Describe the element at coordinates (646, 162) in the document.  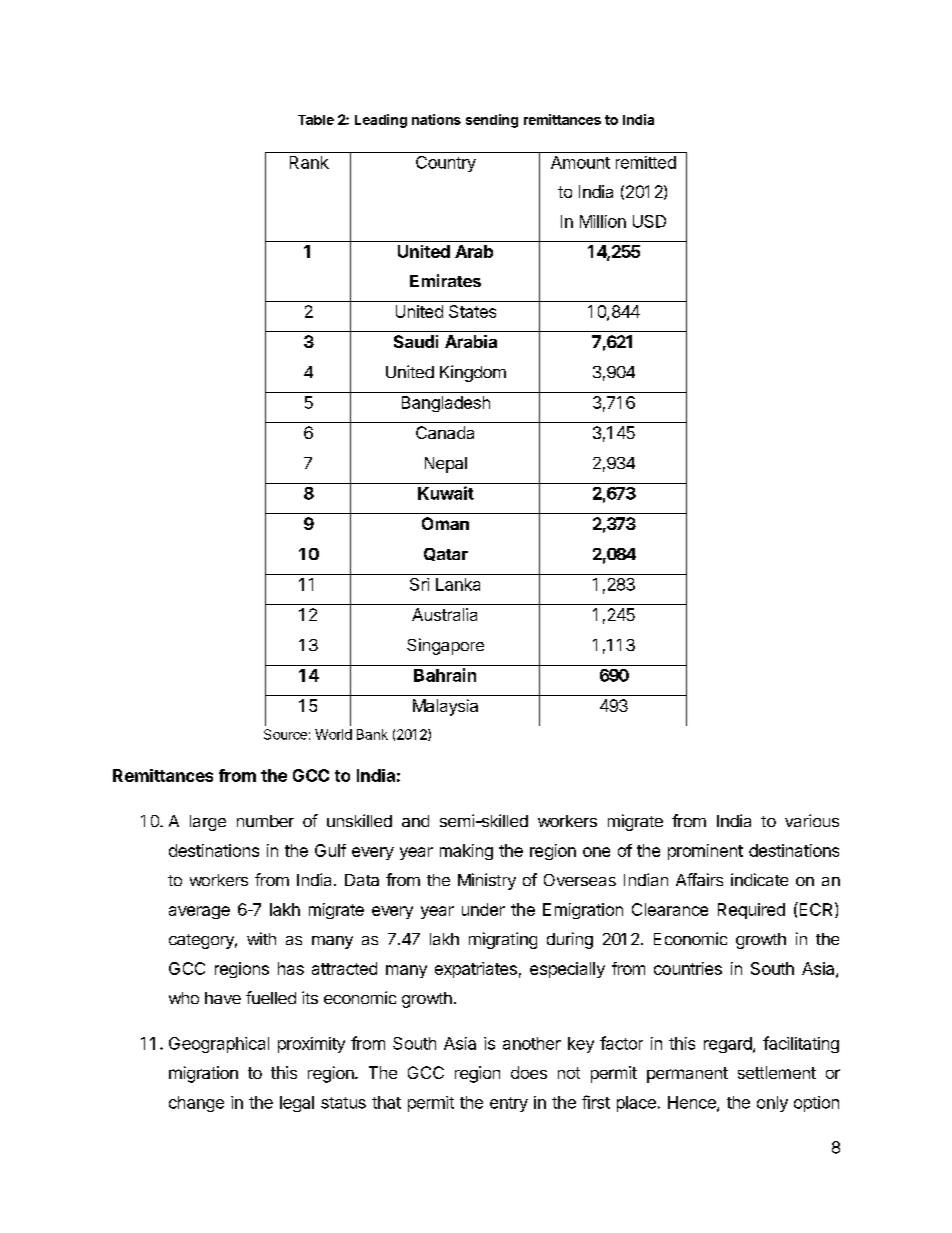
I see `remitted` at that location.
